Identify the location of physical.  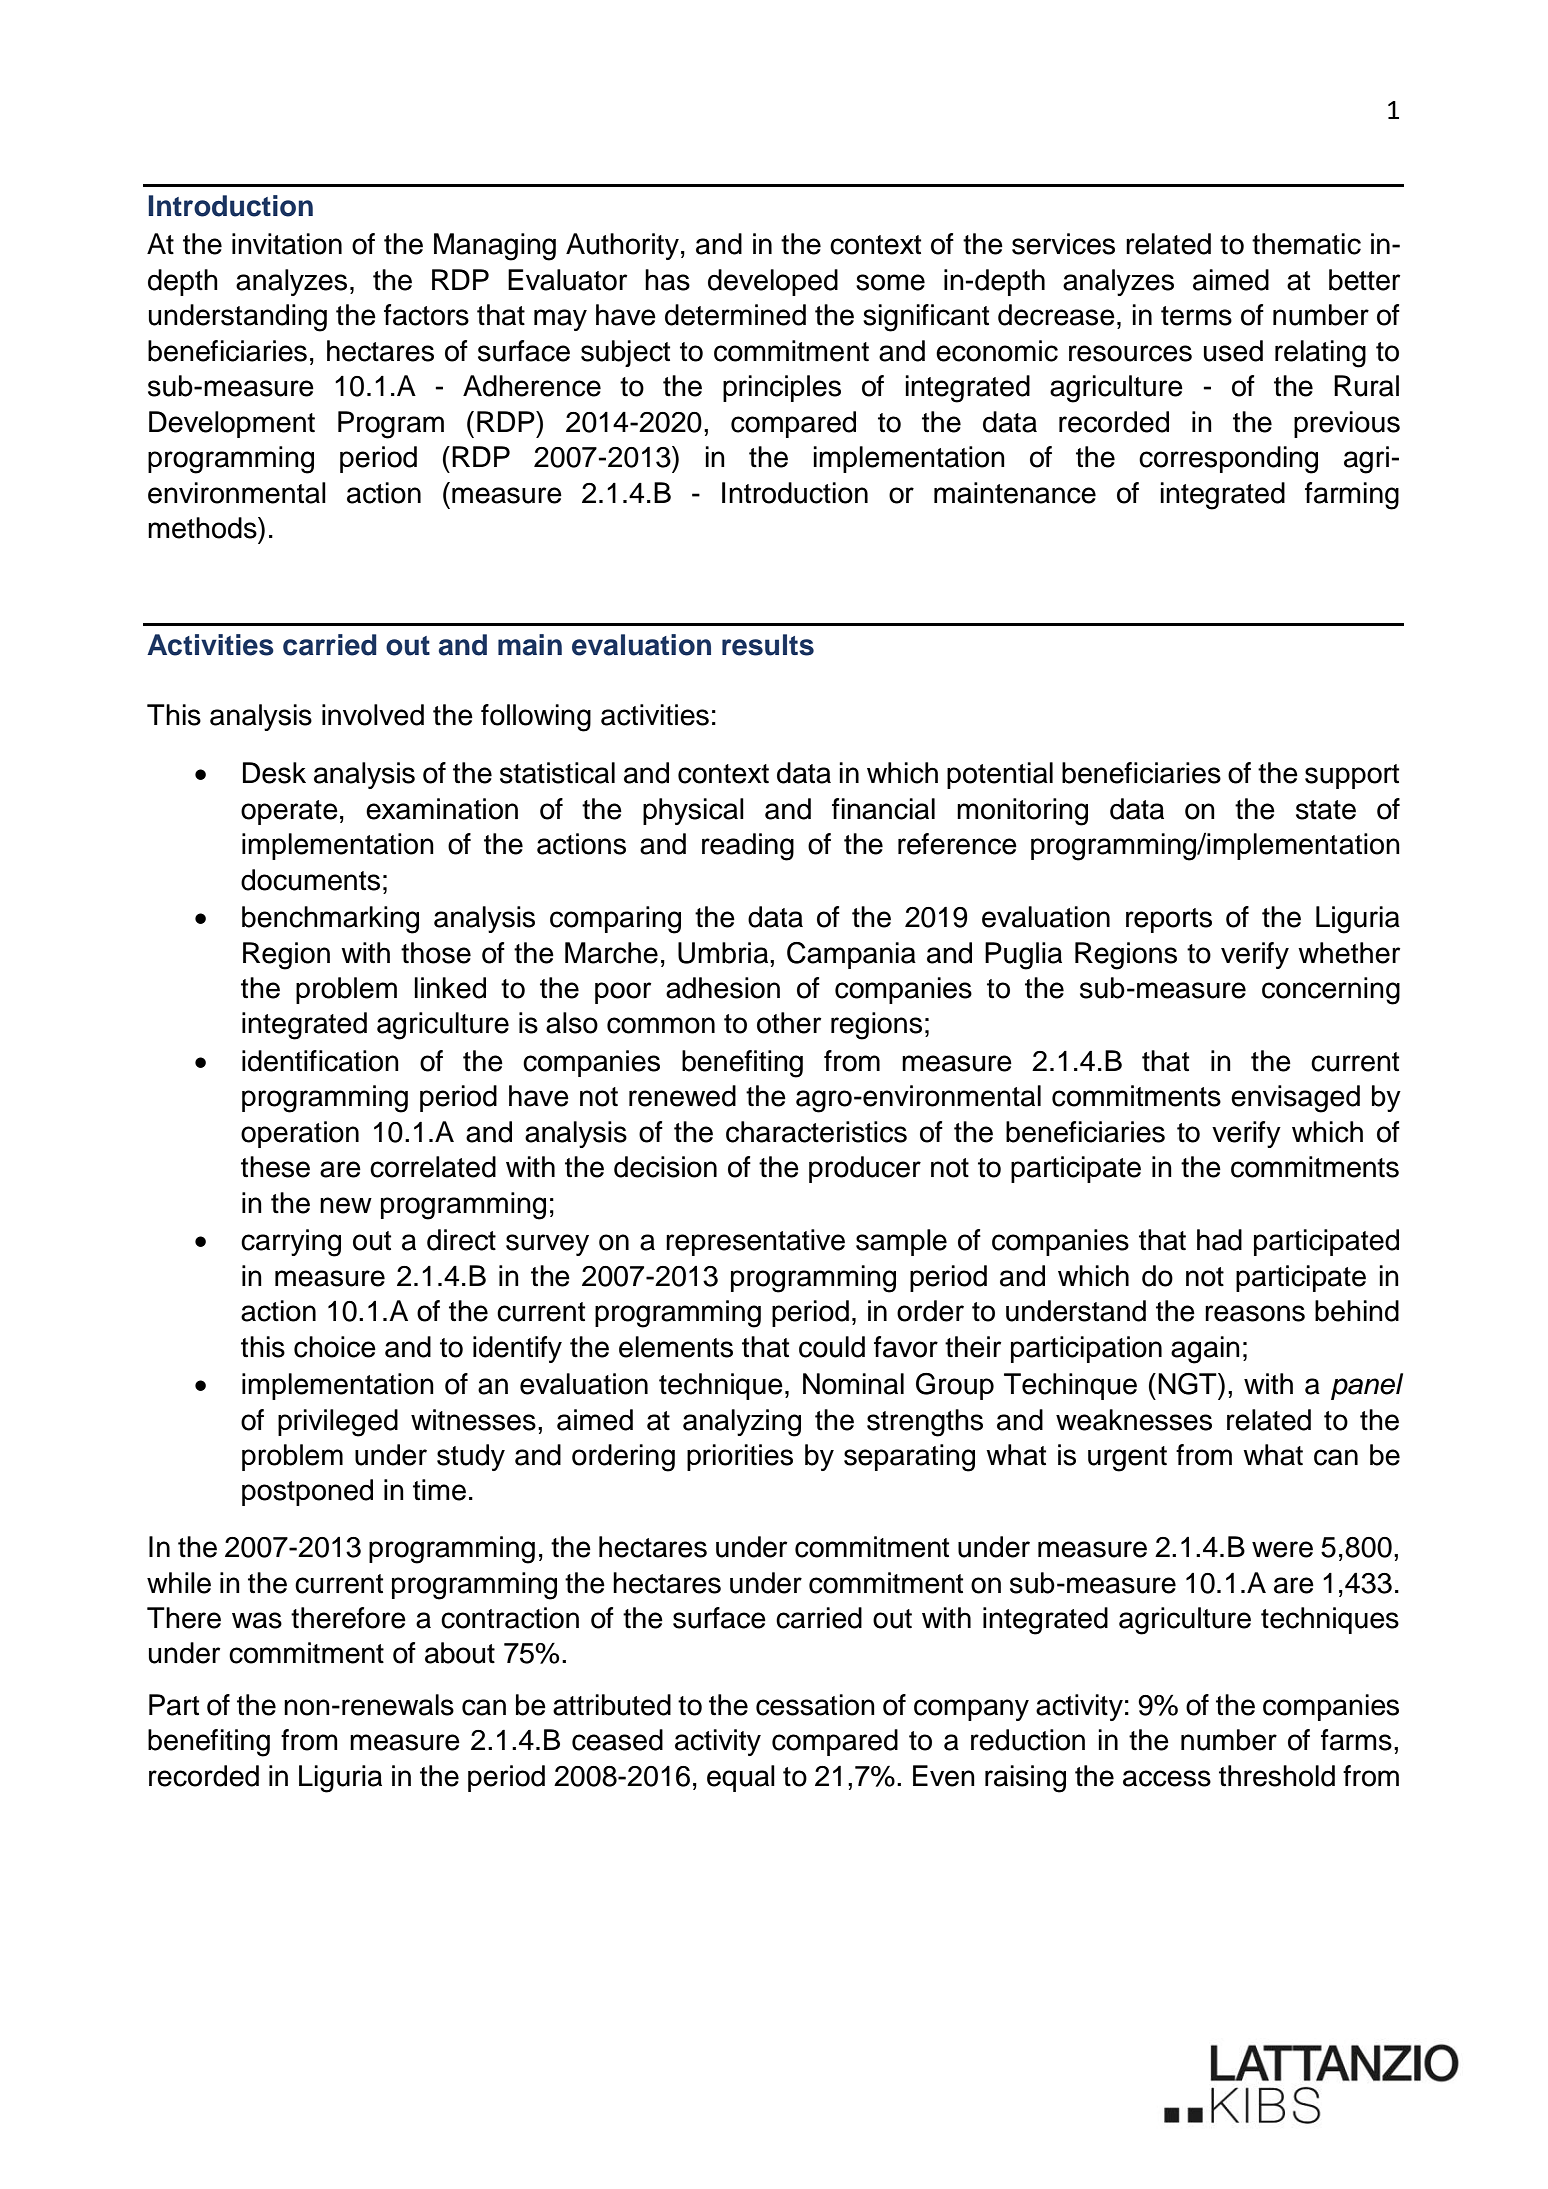
(693, 811).
